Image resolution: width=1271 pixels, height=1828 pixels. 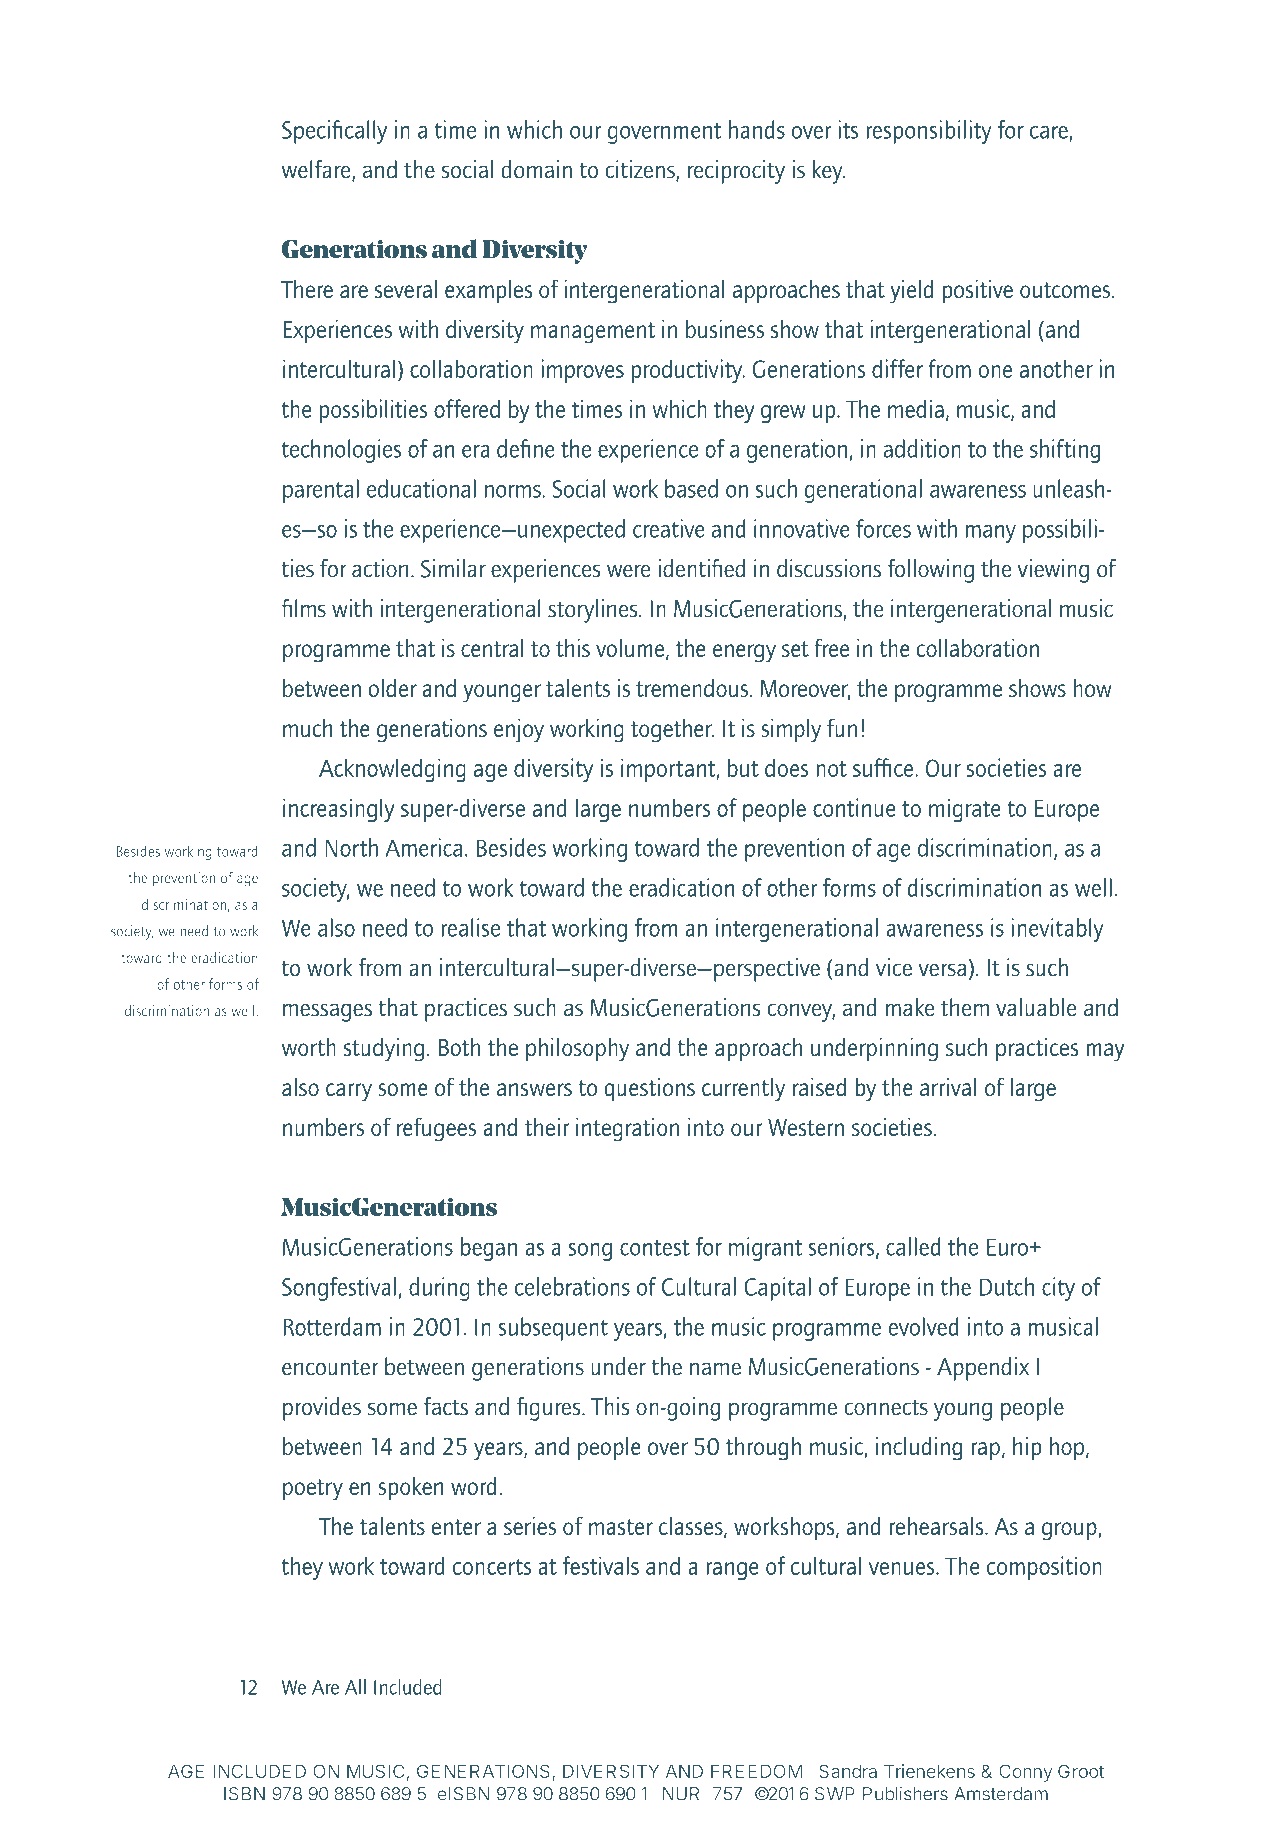 I want to click on valuable, so click(x=1036, y=1007).
